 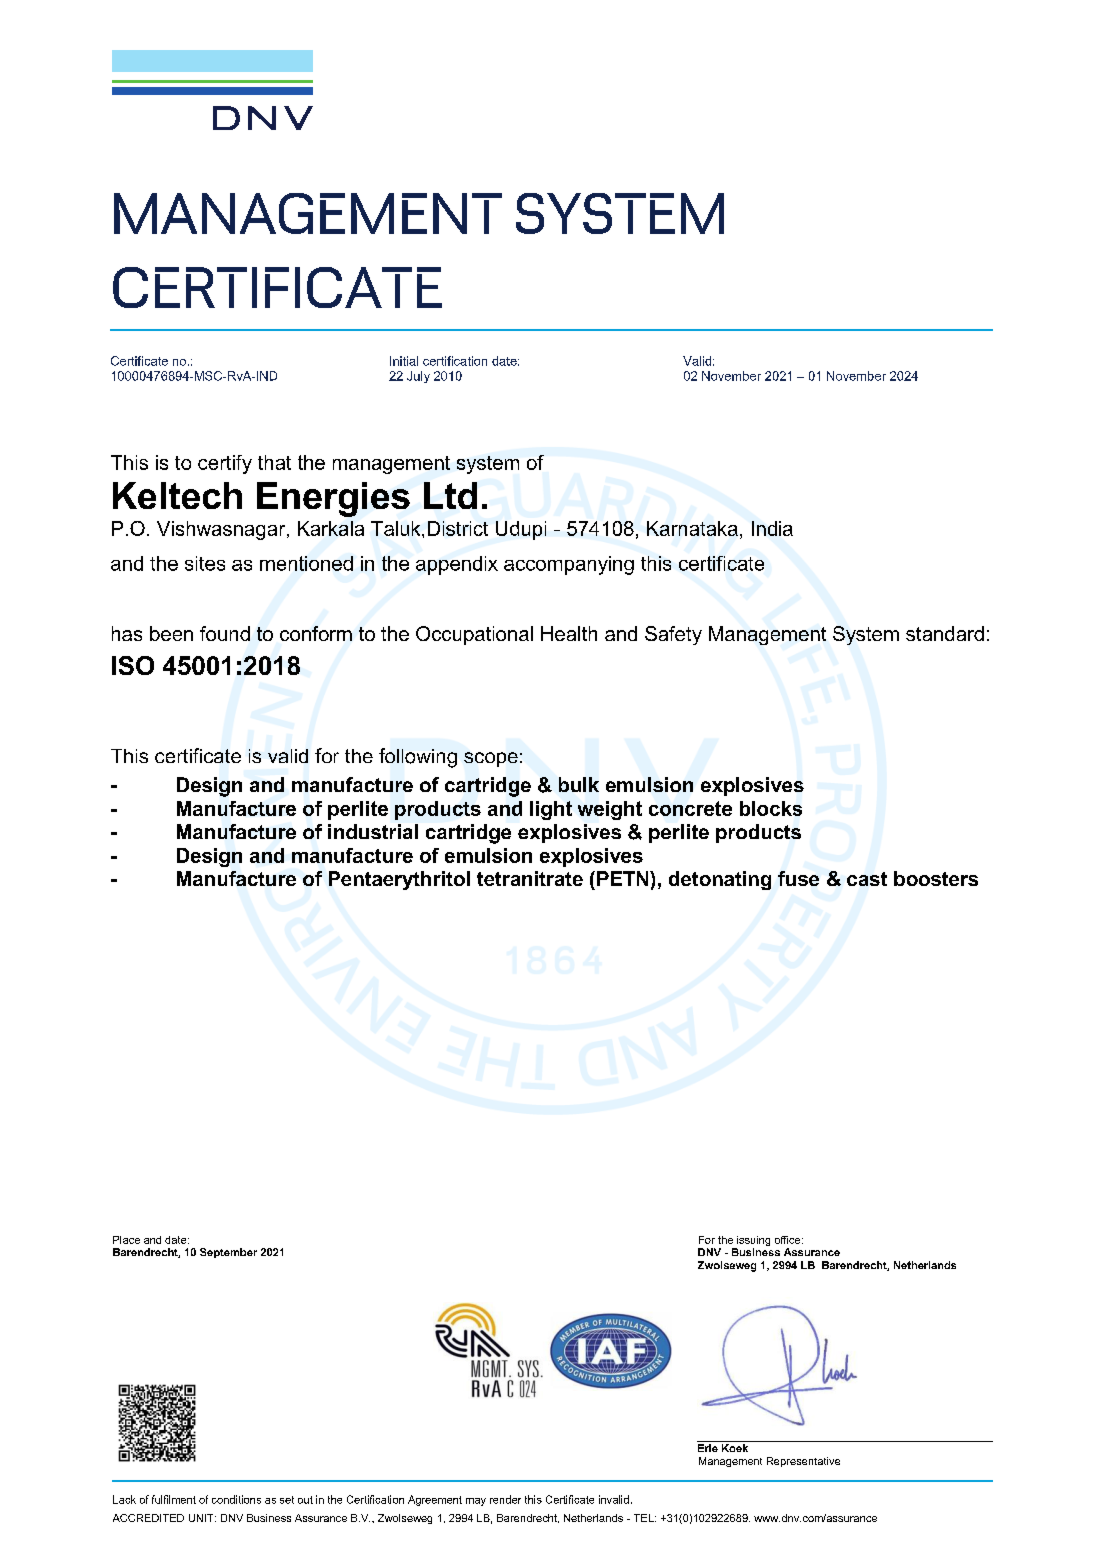 What do you see at coordinates (225, 464) in the image?
I see `certify` at bounding box center [225, 464].
